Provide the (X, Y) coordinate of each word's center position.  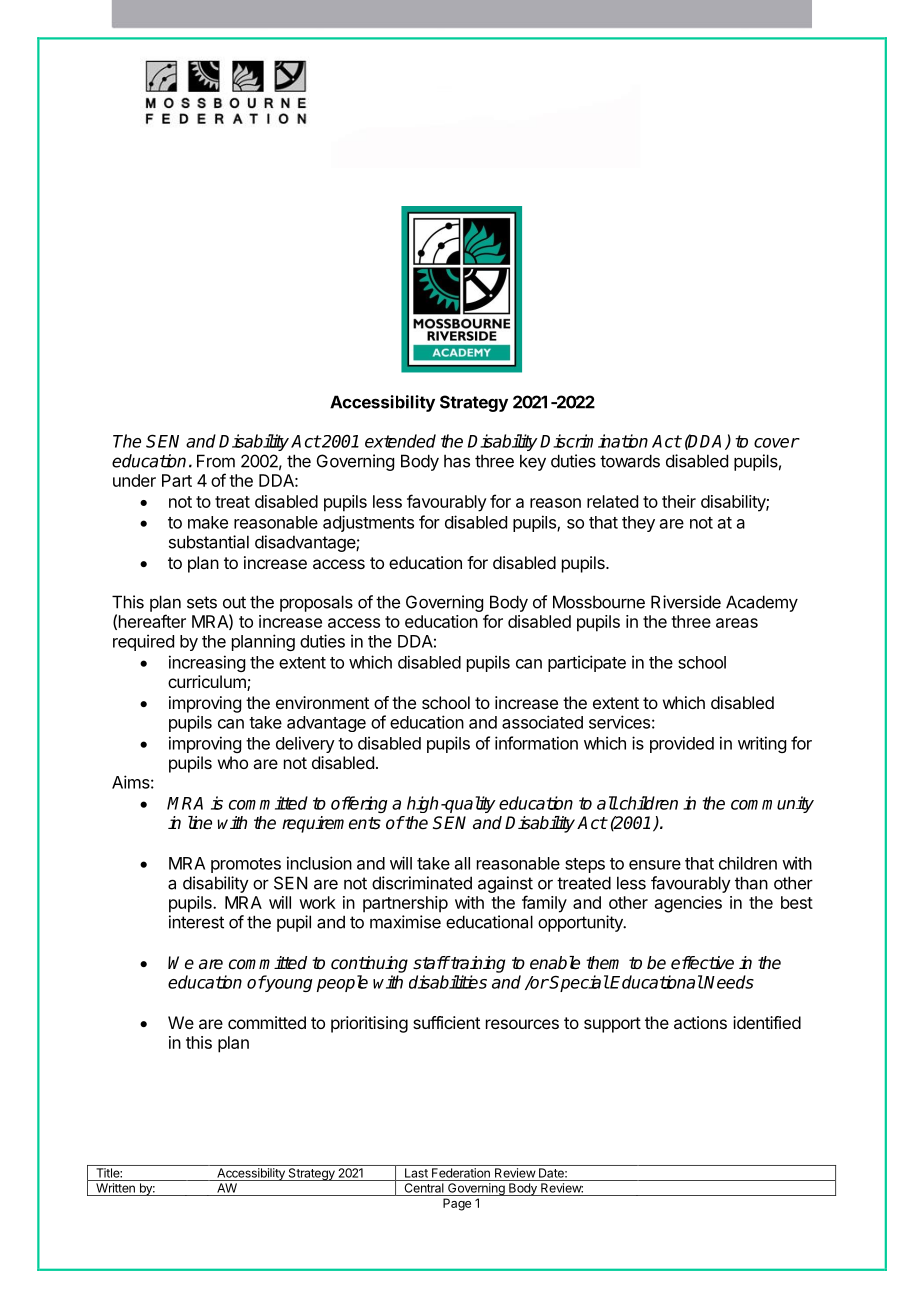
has (457, 461)
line (200, 823)
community (772, 804)
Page (457, 1204)
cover (776, 443)
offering (359, 804)
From (216, 461)
